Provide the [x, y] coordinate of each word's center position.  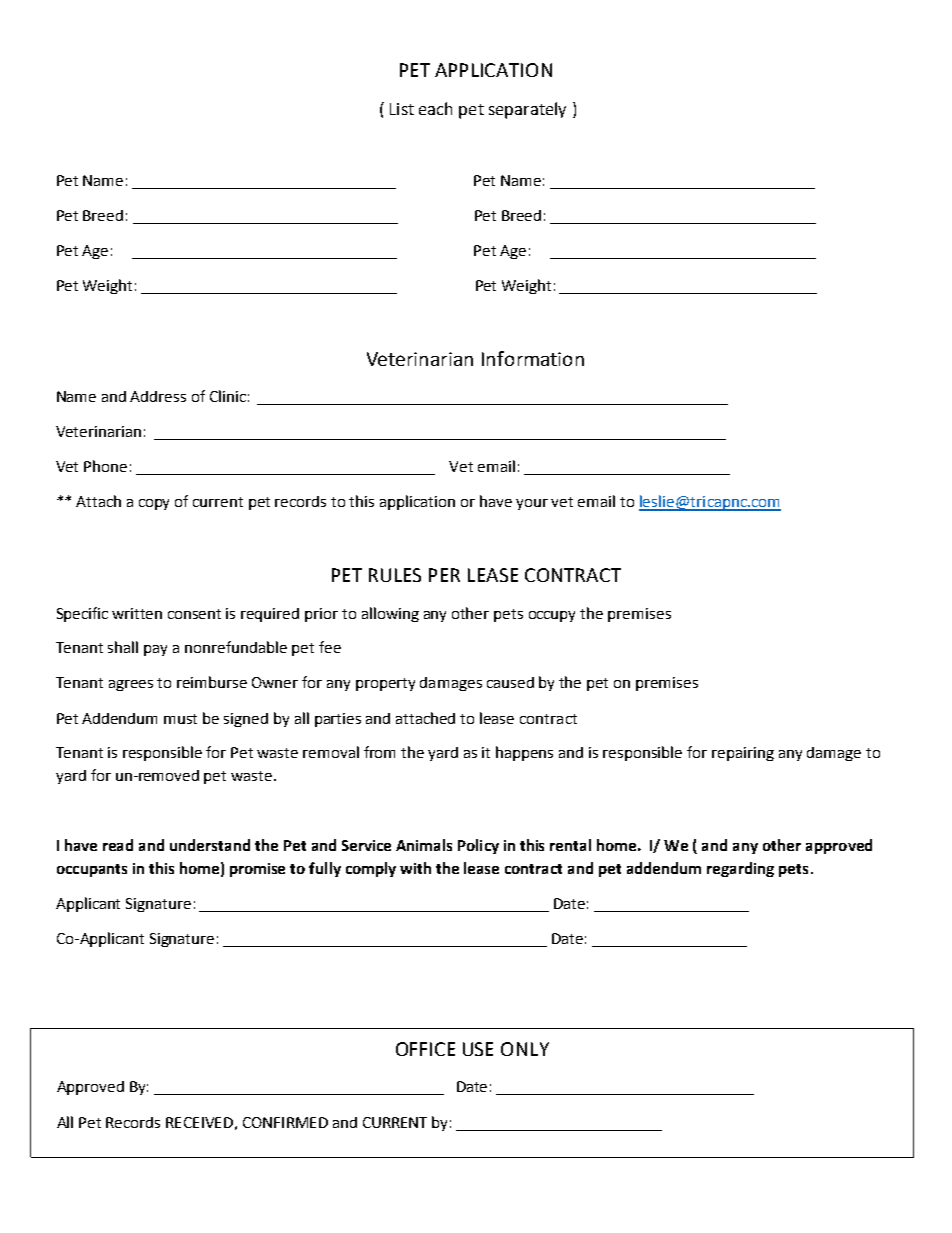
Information [533, 358]
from [379, 752]
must [180, 719]
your [532, 504]
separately [527, 110]
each [435, 108]
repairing [743, 754]
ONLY [525, 1049]
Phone [105, 466]
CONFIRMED [285, 1122]
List [402, 109]
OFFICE [425, 1049]
